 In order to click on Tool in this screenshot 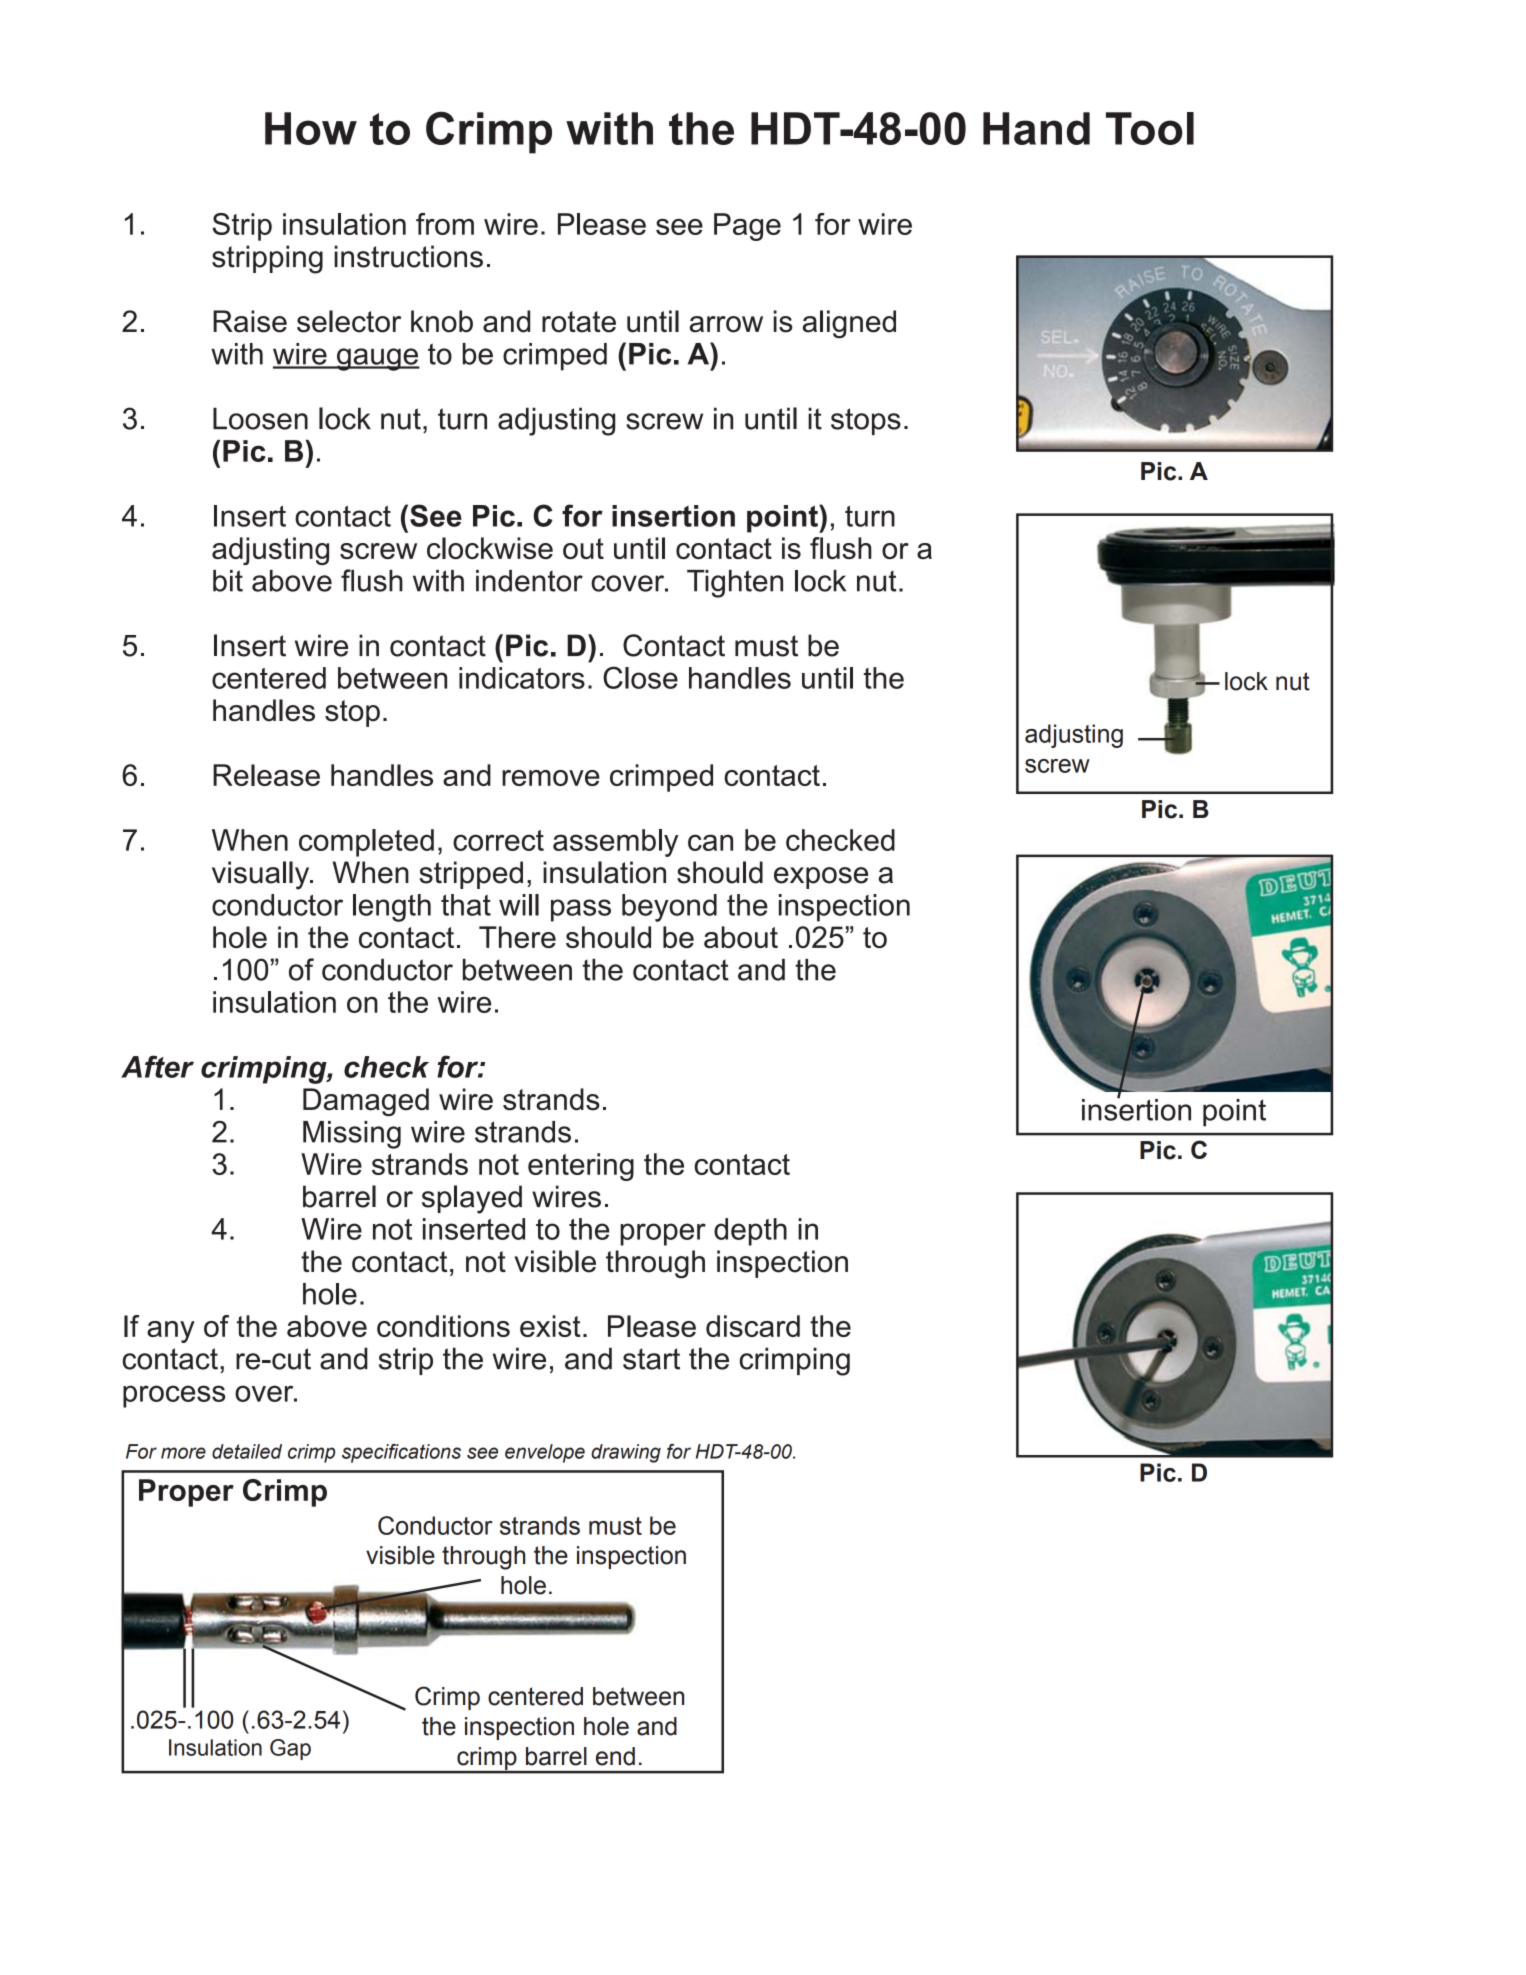, I will do `click(1150, 128)`.
